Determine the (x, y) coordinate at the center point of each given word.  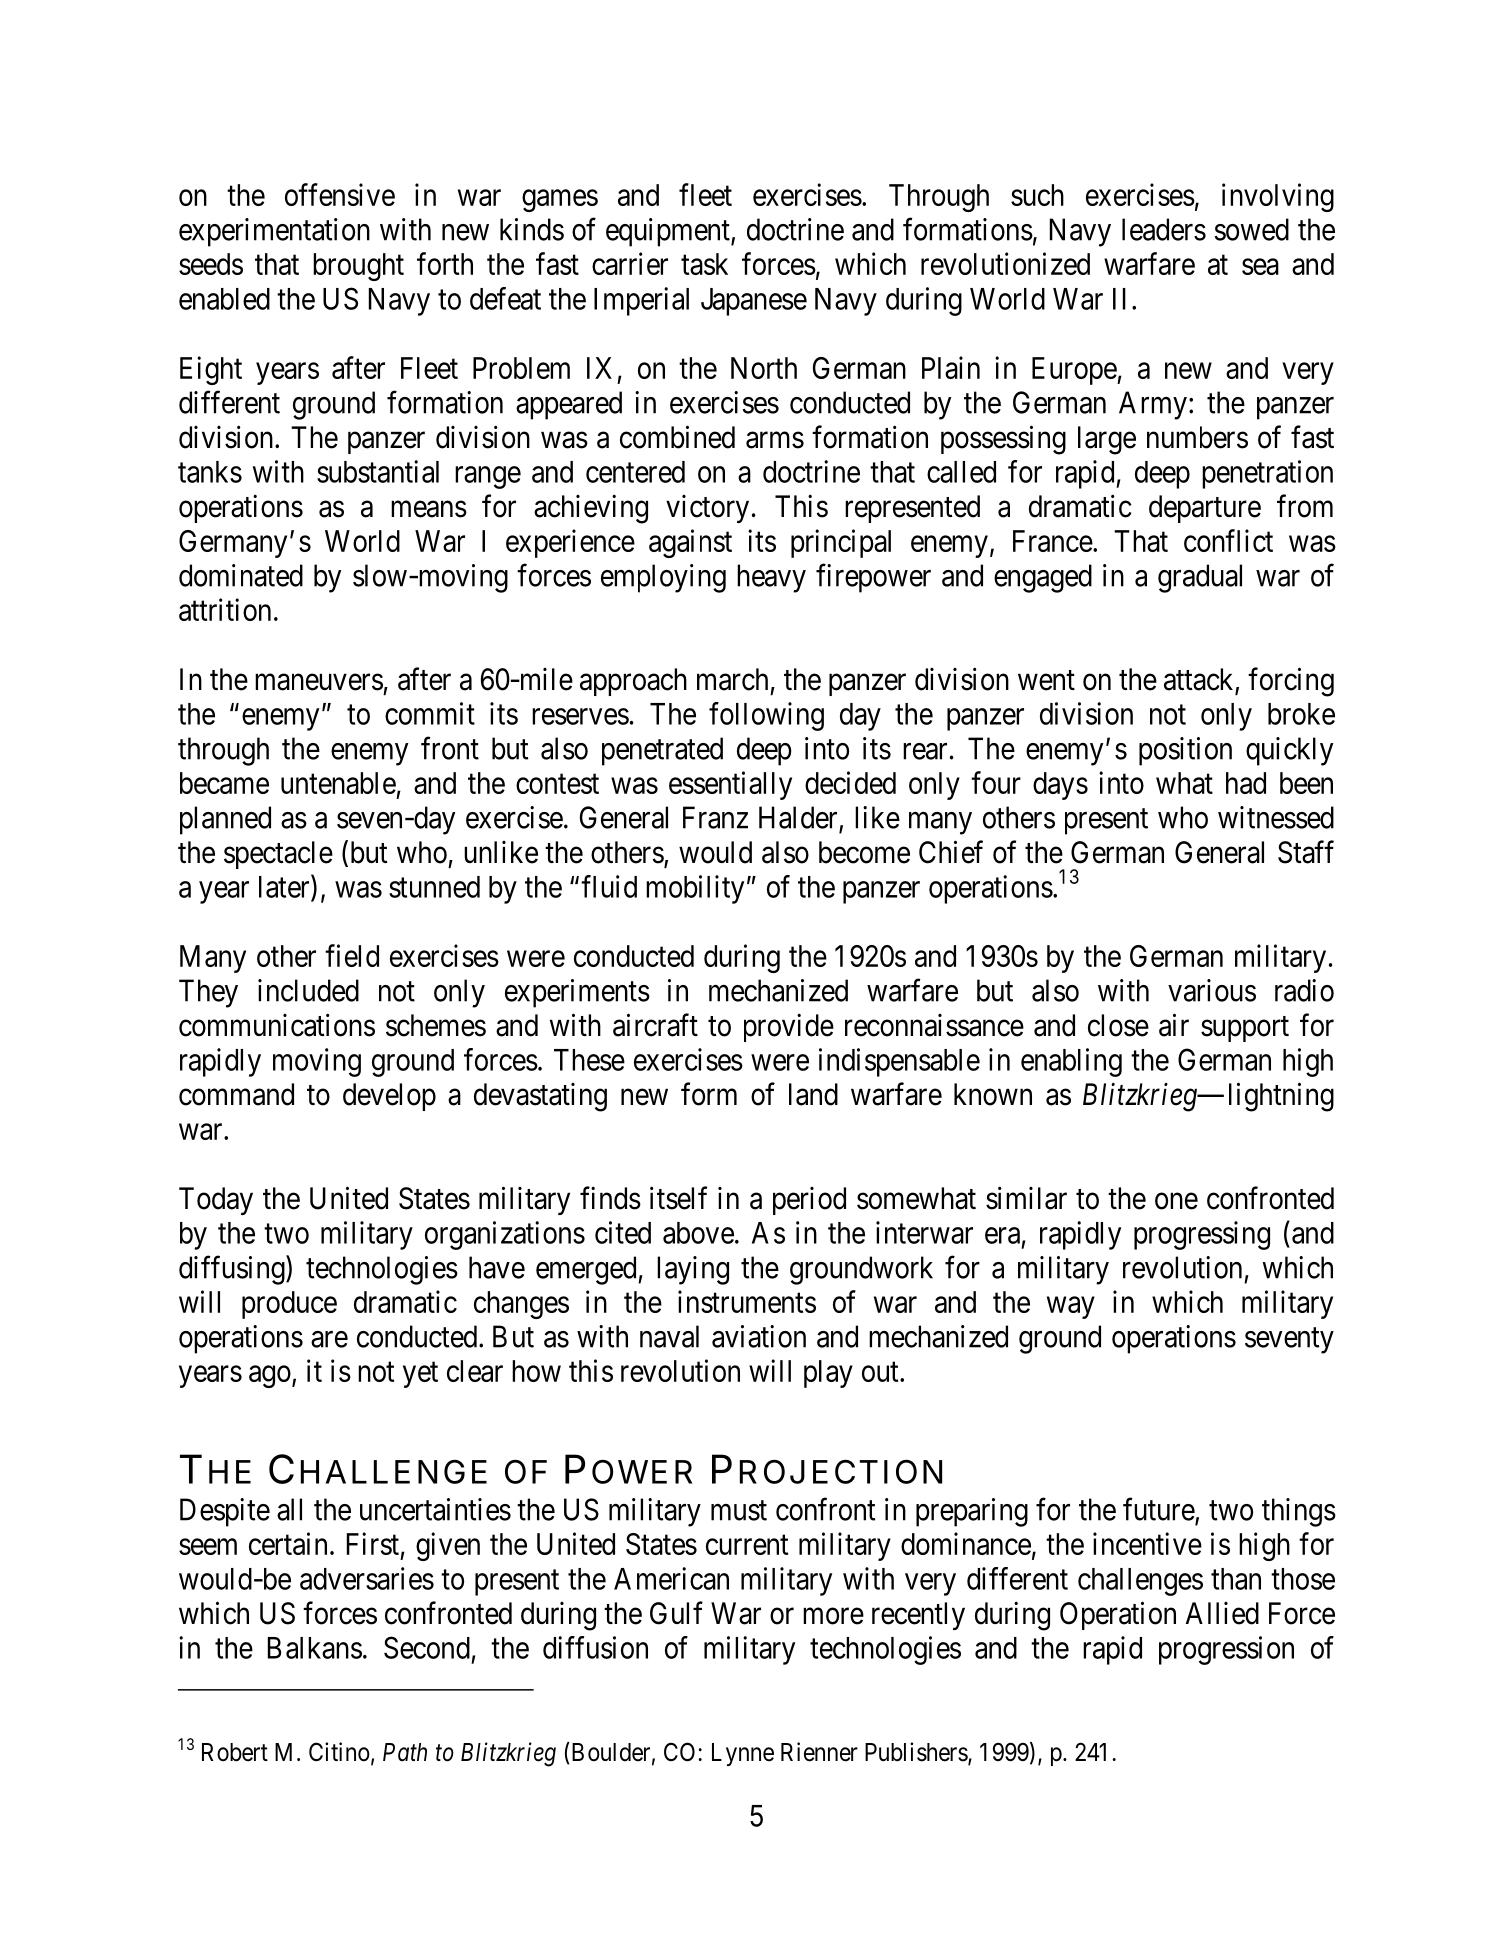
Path (405, 1752)
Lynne (743, 1754)
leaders (1164, 229)
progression (1226, 1650)
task (704, 264)
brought (358, 267)
